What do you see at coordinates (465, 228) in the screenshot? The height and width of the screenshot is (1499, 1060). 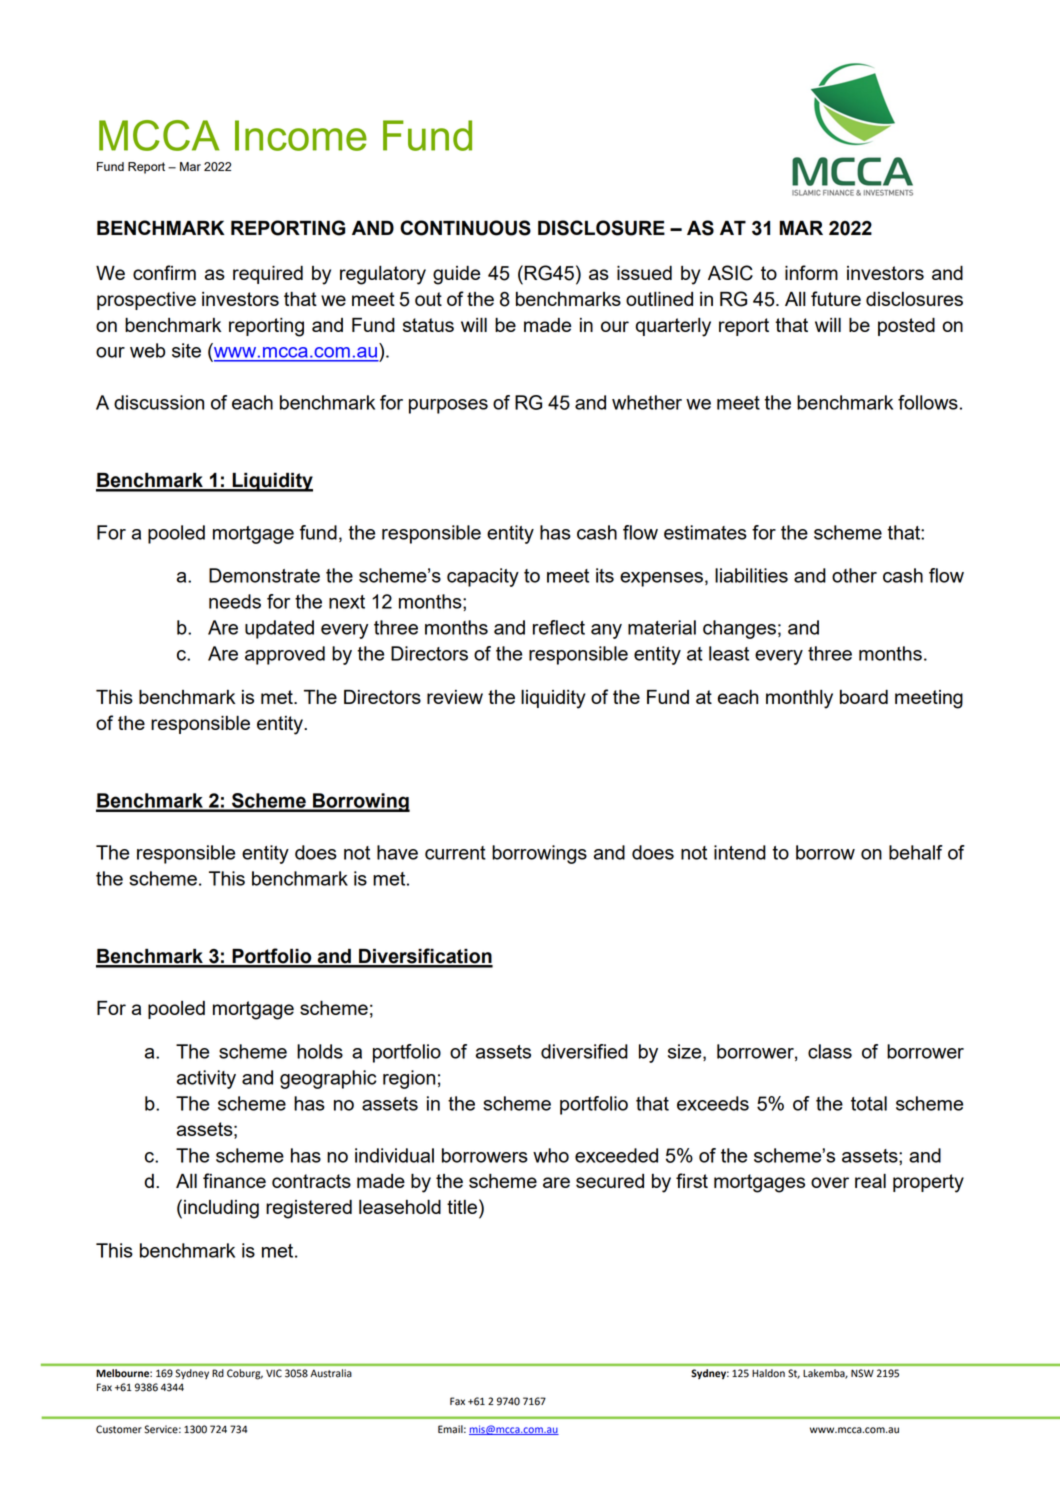 I see `CONTINUOUS` at bounding box center [465, 228].
